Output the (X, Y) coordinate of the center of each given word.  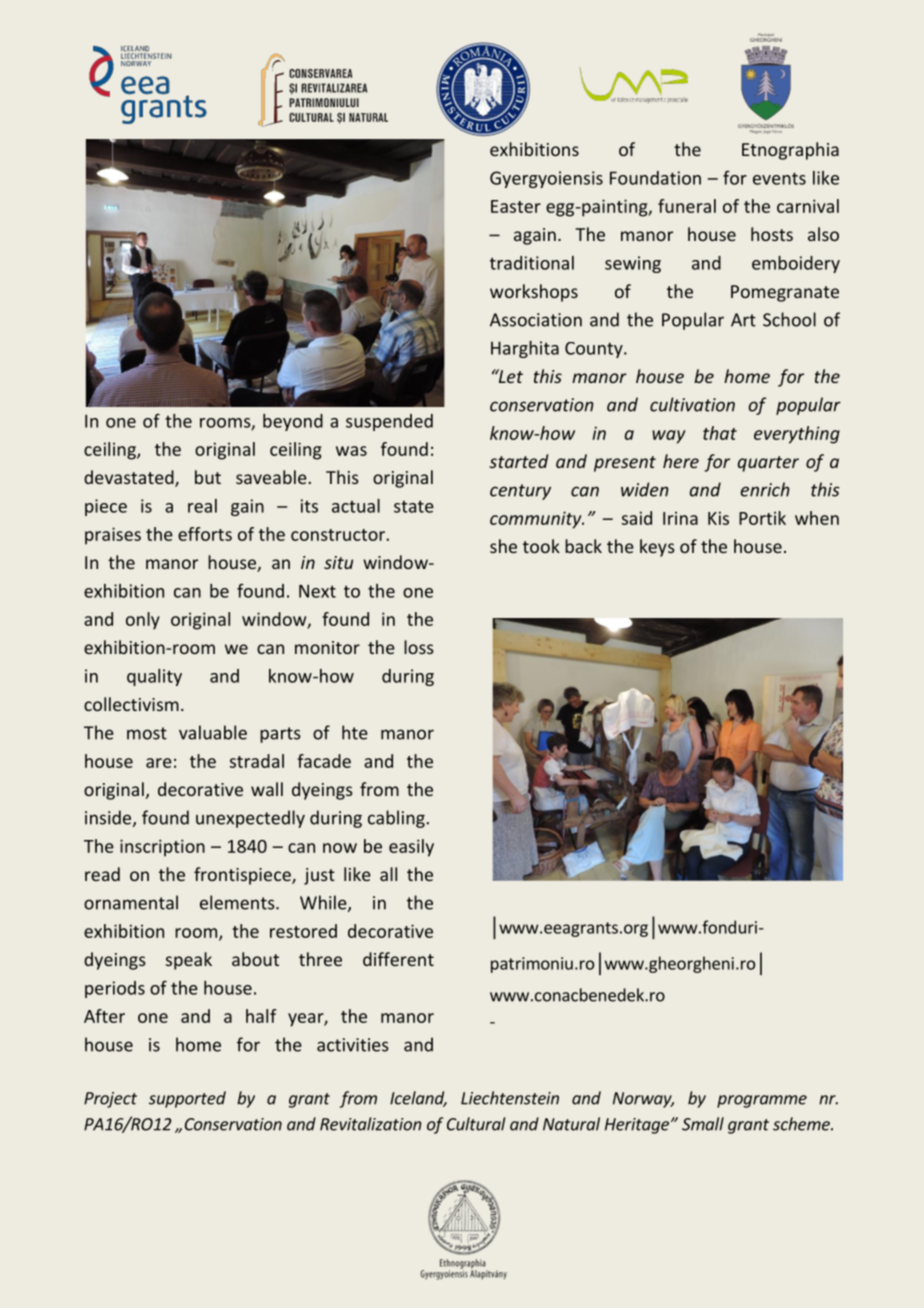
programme (762, 1101)
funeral (687, 206)
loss (419, 647)
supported (187, 1099)
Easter (516, 206)
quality (154, 677)
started (518, 461)
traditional (532, 263)
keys (657, 548)
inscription (162, 848)
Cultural (476, 1124)
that (720, 433)
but (208, 477)
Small (703, 1124)
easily (411, 848)
